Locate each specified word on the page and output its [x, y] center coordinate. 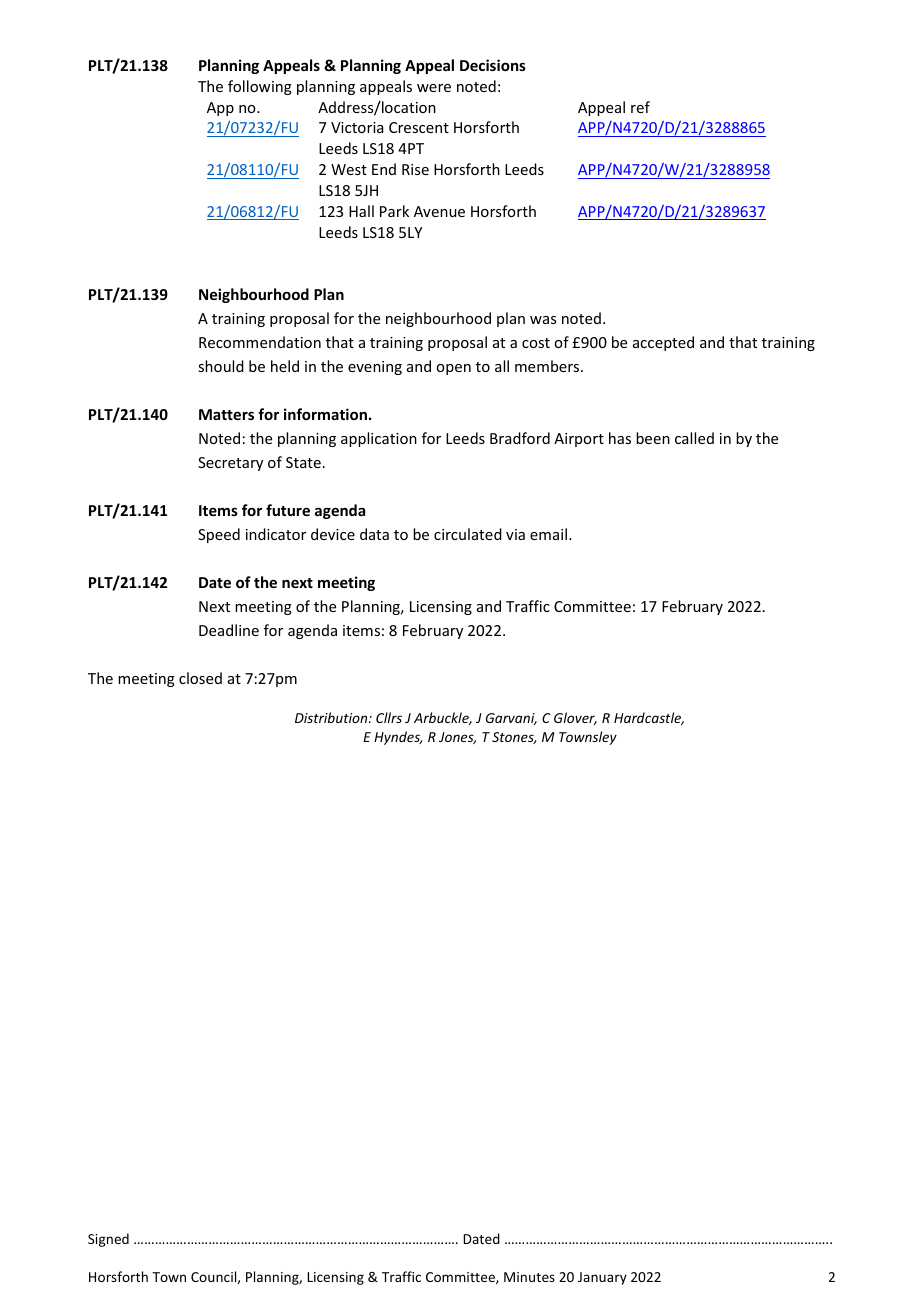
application [379, 439]
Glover [575, 718]
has [620, 438]
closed [200, 678]
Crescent [419, 127]
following [260, 87]
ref [640, 107]
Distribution [332, 717]
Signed [108, 1240]
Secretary [230, 464]
